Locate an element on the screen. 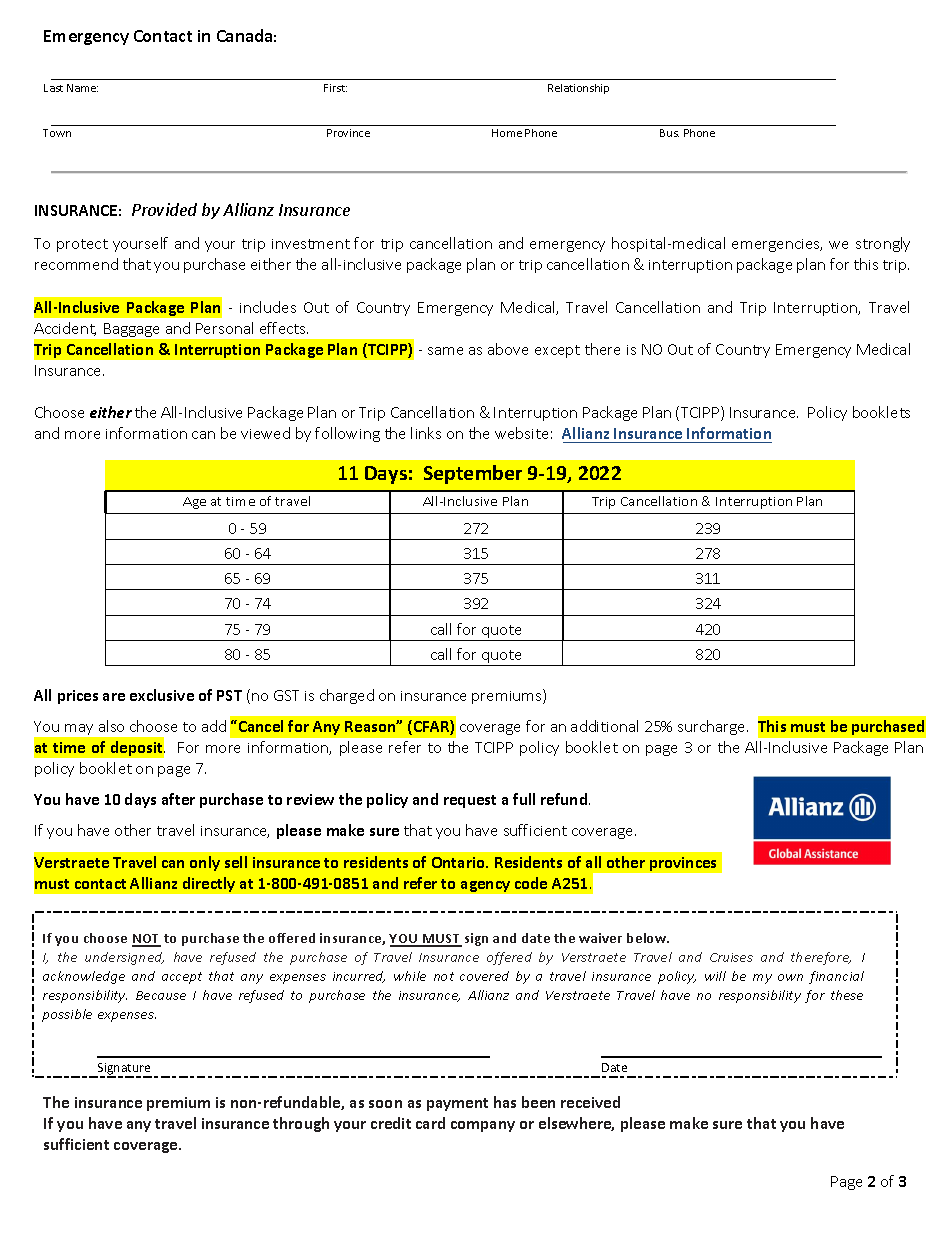 This screenshot has height=1233, width=952. surcharge is located at coordinates (713, 727).
